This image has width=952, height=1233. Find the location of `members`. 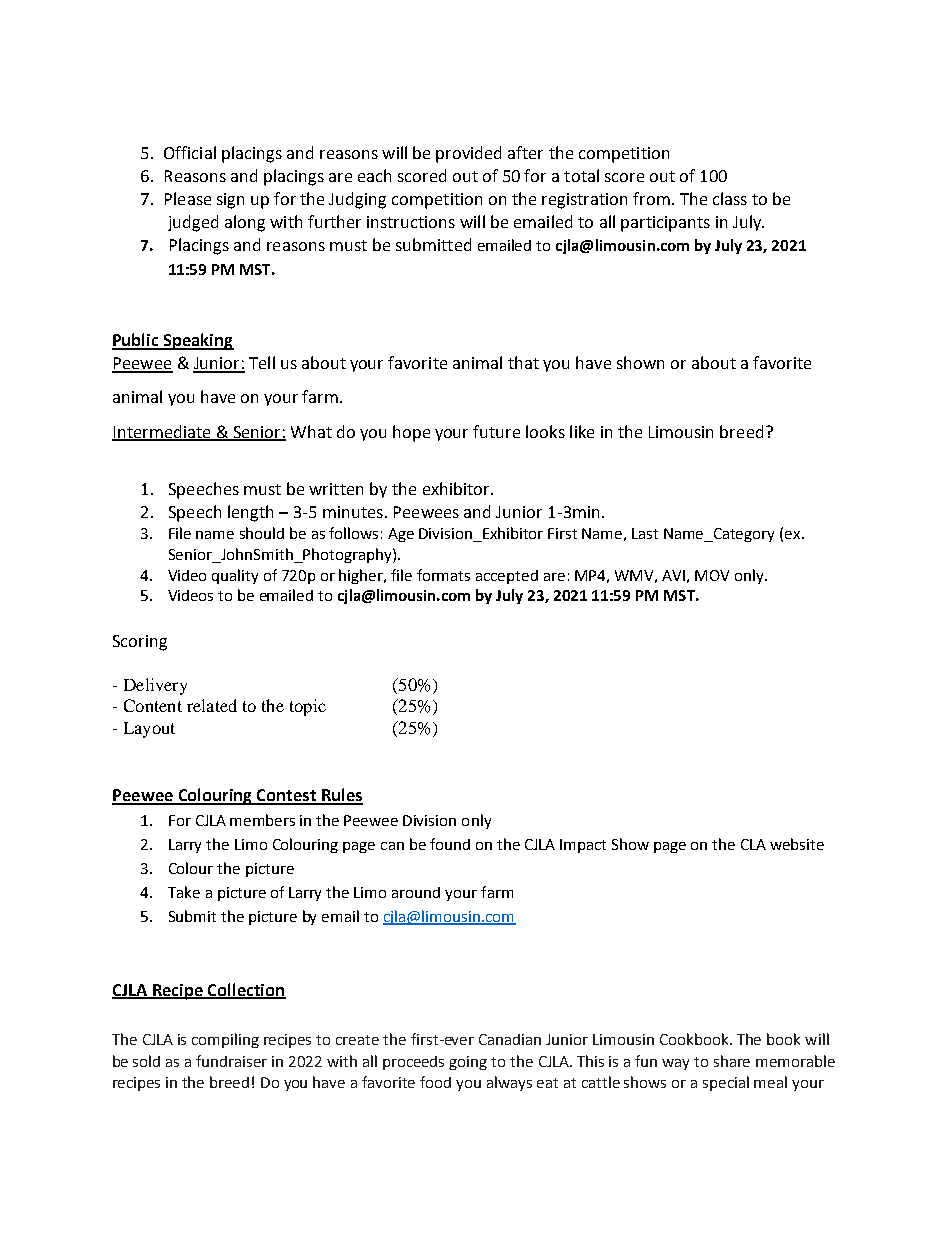

members is located at coordinates (262, 820).
